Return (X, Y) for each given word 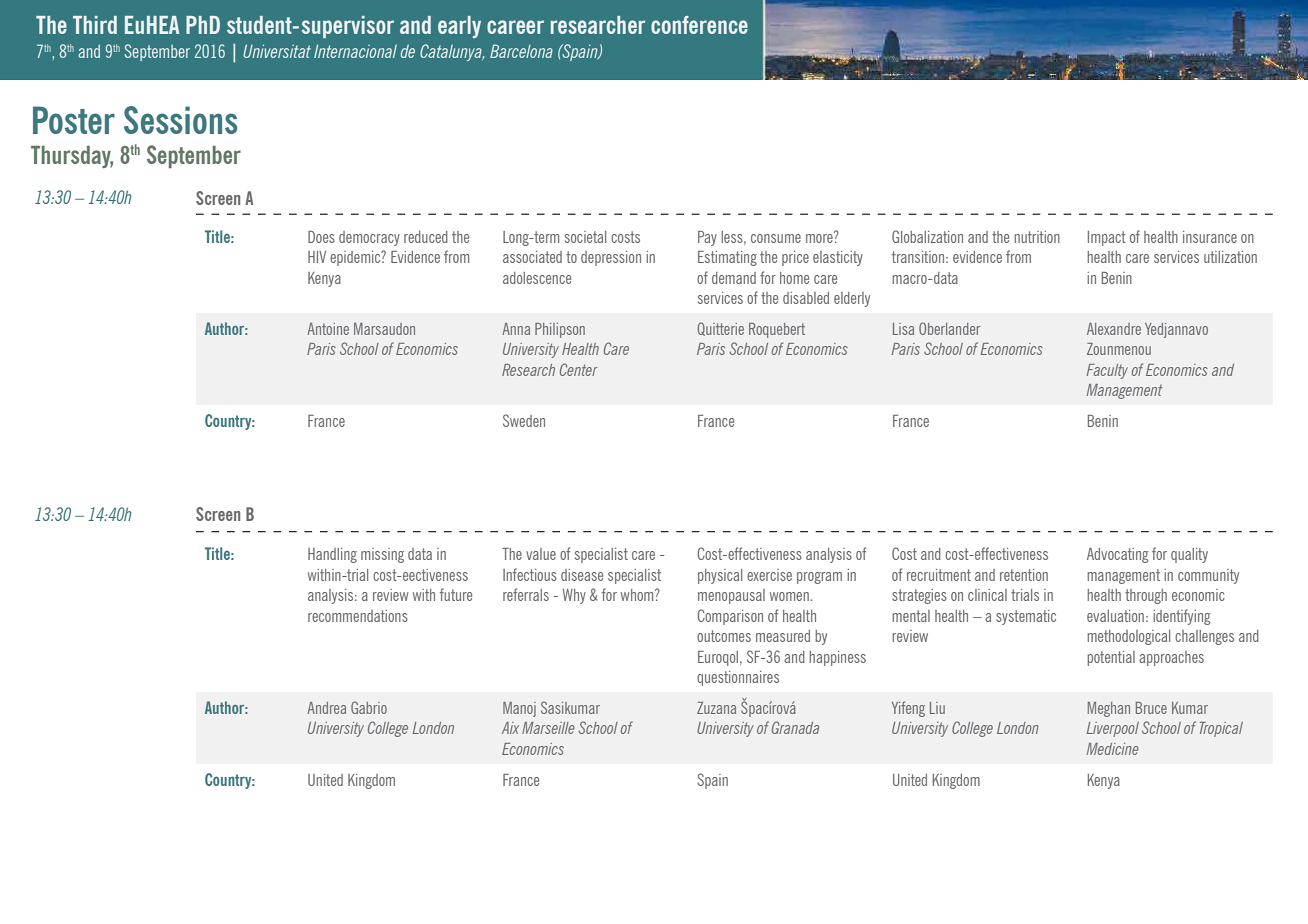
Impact (1107, 238)
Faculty (1107, 371)
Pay (707, 238)
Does (321, 237)
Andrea (326, 708)
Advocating (1118, 555)
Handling (332, 555)
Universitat (277, 51)
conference (699, 25)
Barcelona (521, 51)
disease (582, 575)
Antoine (328, 329)
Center (579, 369)
